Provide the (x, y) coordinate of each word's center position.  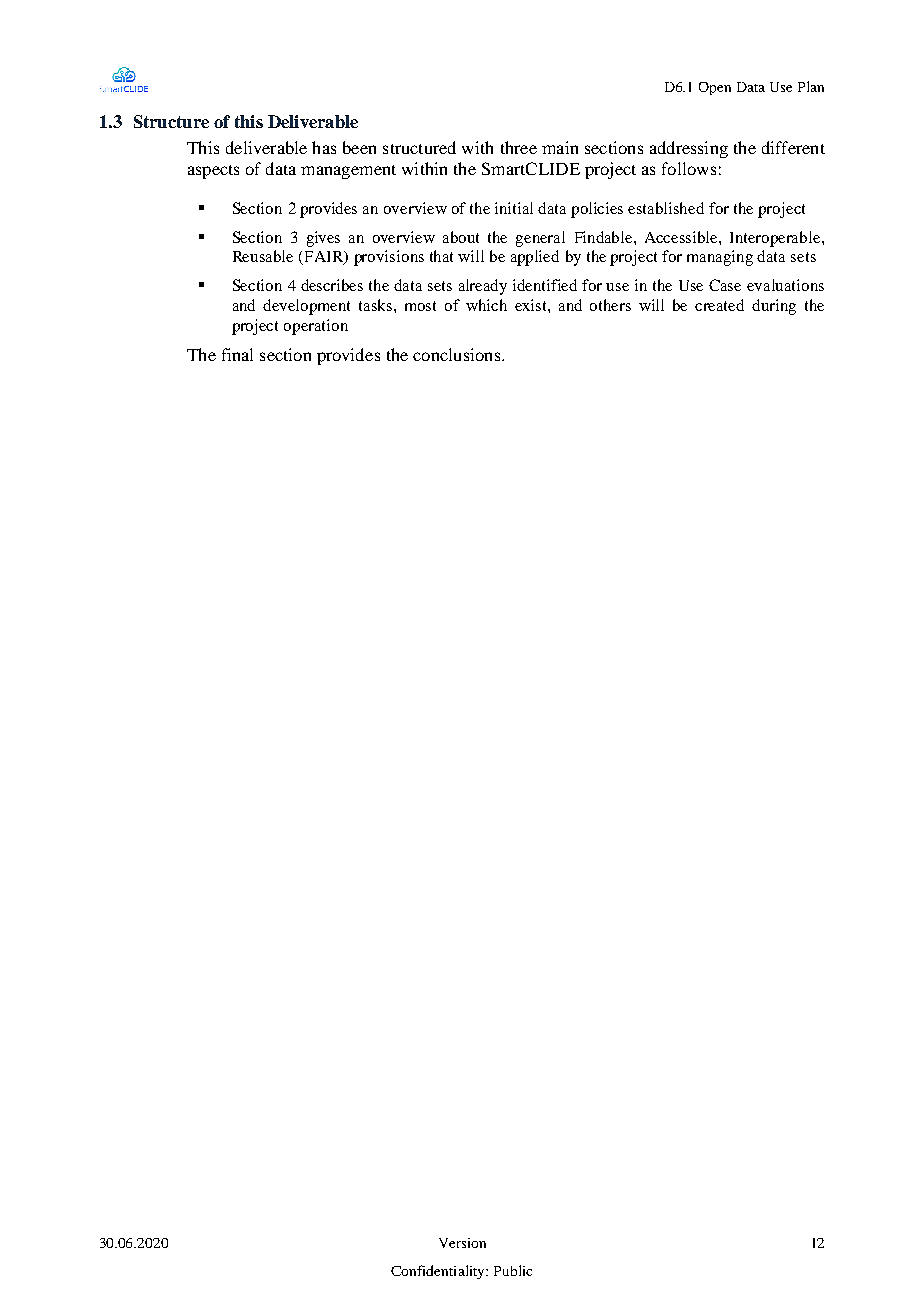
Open (715, 88)
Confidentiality (439, 1272)
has (324, 147)
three (519, 147)
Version (462, 1243)
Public (513, 1270)
